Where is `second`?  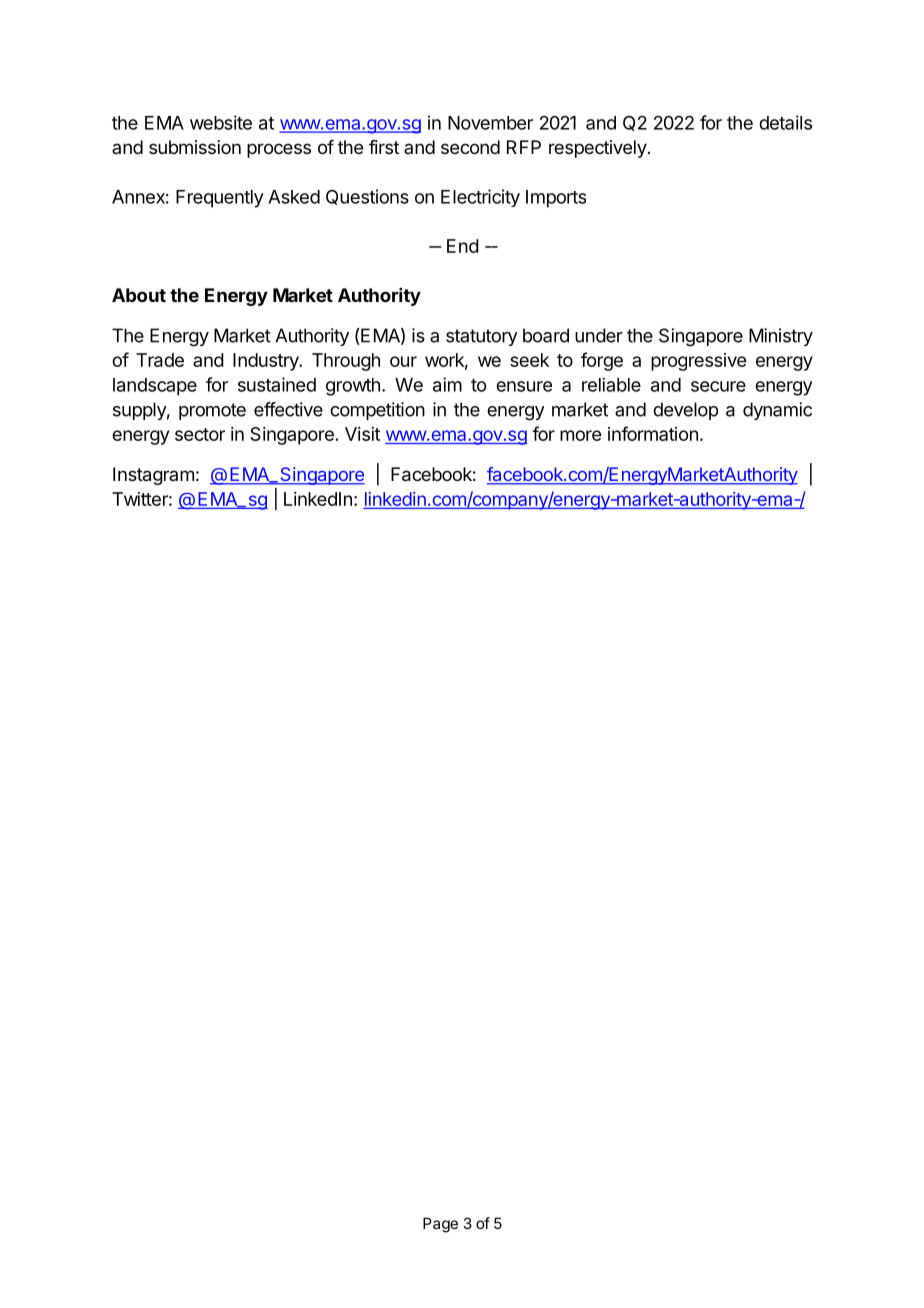
second is located at coordinates (470, 147).
